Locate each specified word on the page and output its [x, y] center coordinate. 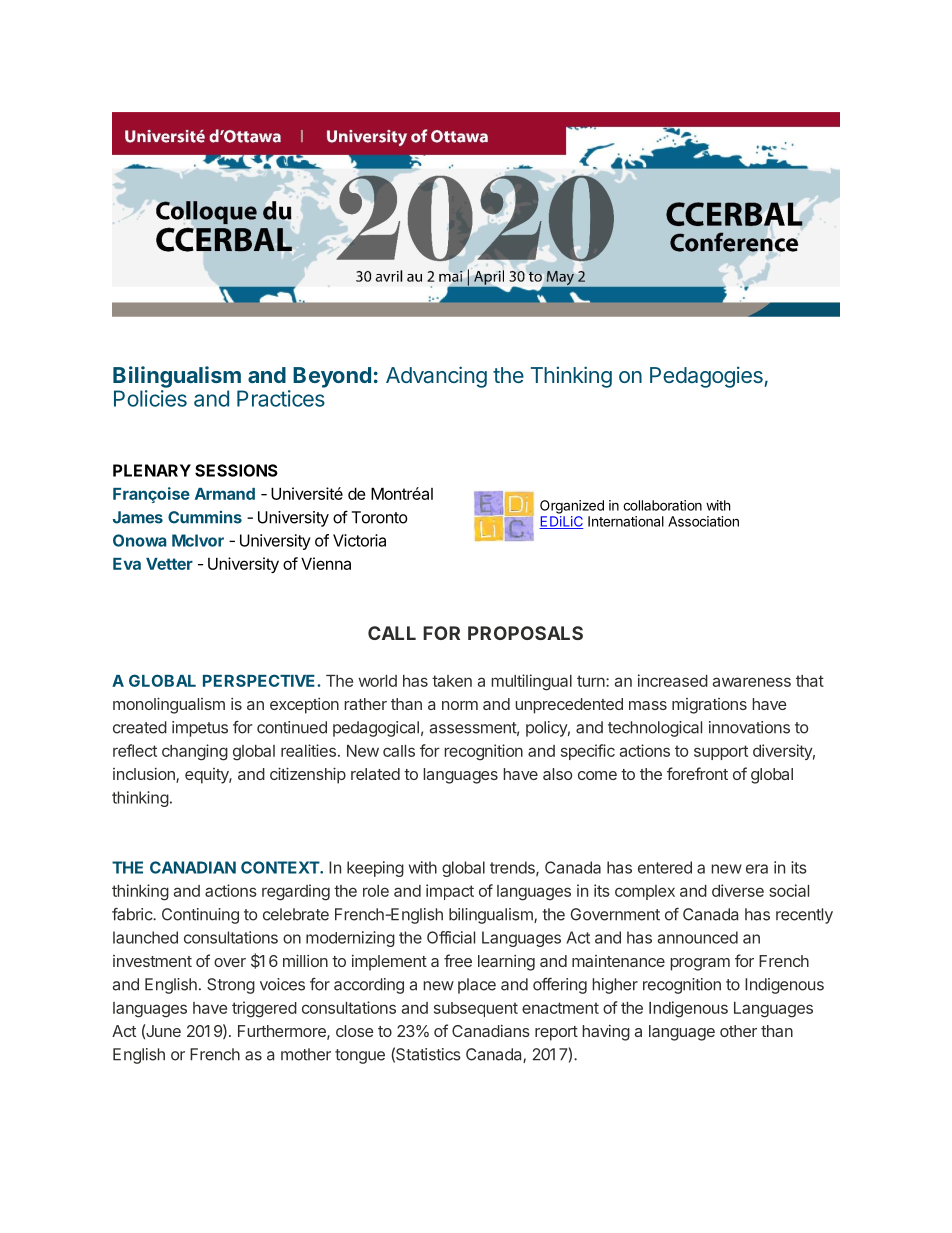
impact [450, 892]
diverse [738, 890]
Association [703, 521]
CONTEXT [281, 867]
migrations [709, 706]
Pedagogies [707, 377]
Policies [150, 398]
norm [460, 705]
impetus [200, 729]
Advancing [436, 377]
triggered [264, 1009]
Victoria [359, 540]
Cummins [205, 517]
